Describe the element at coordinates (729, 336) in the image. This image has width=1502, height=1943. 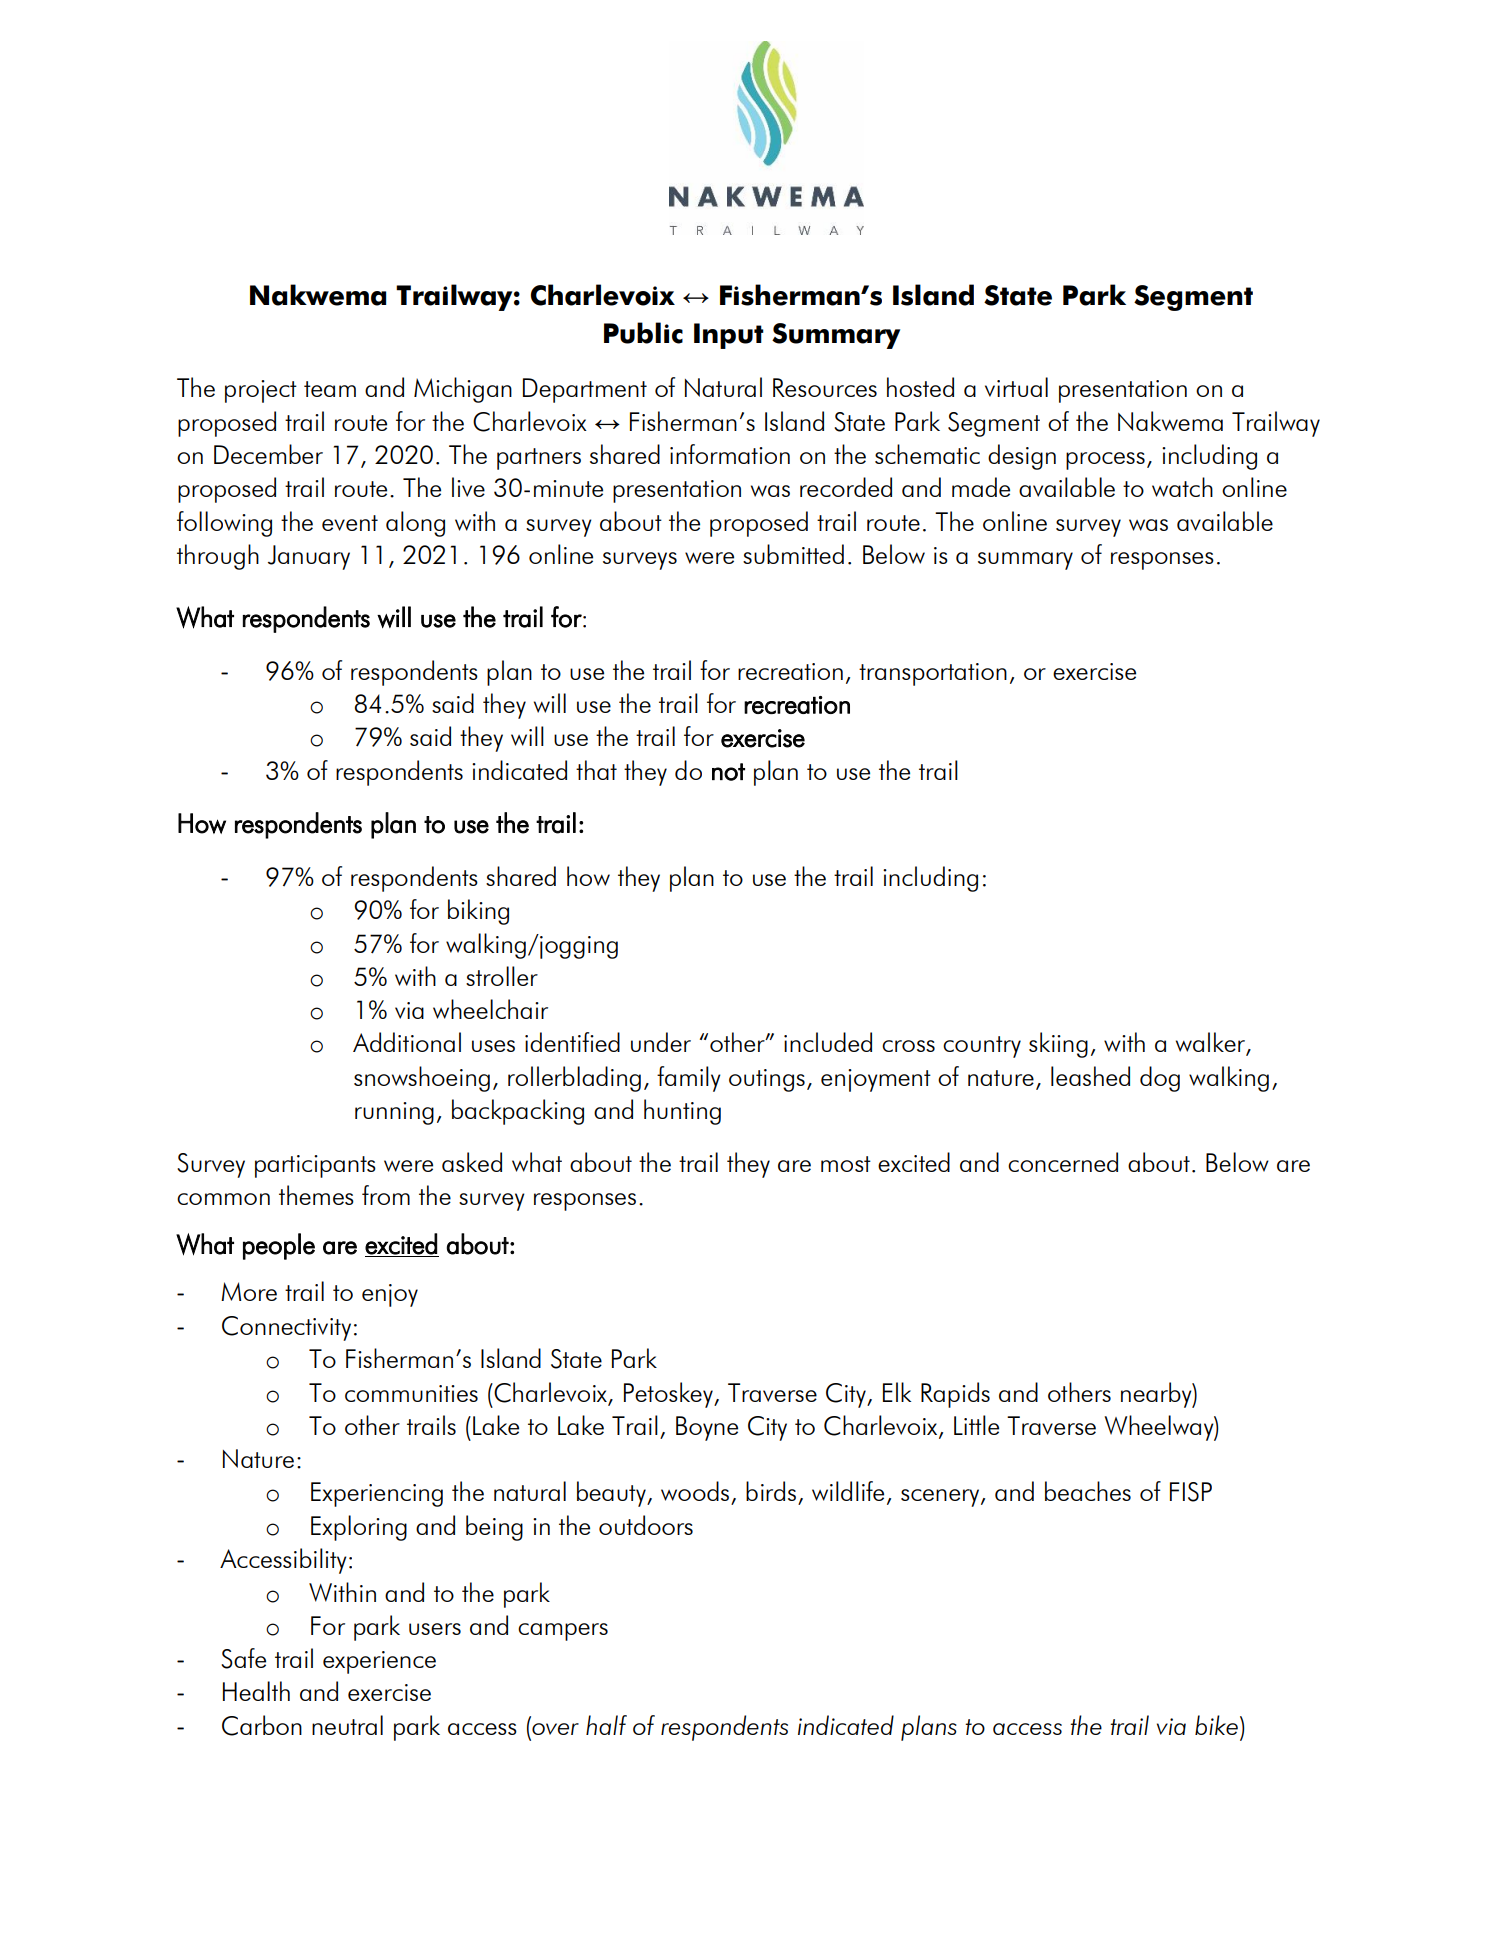
I see `Input` at that location.
